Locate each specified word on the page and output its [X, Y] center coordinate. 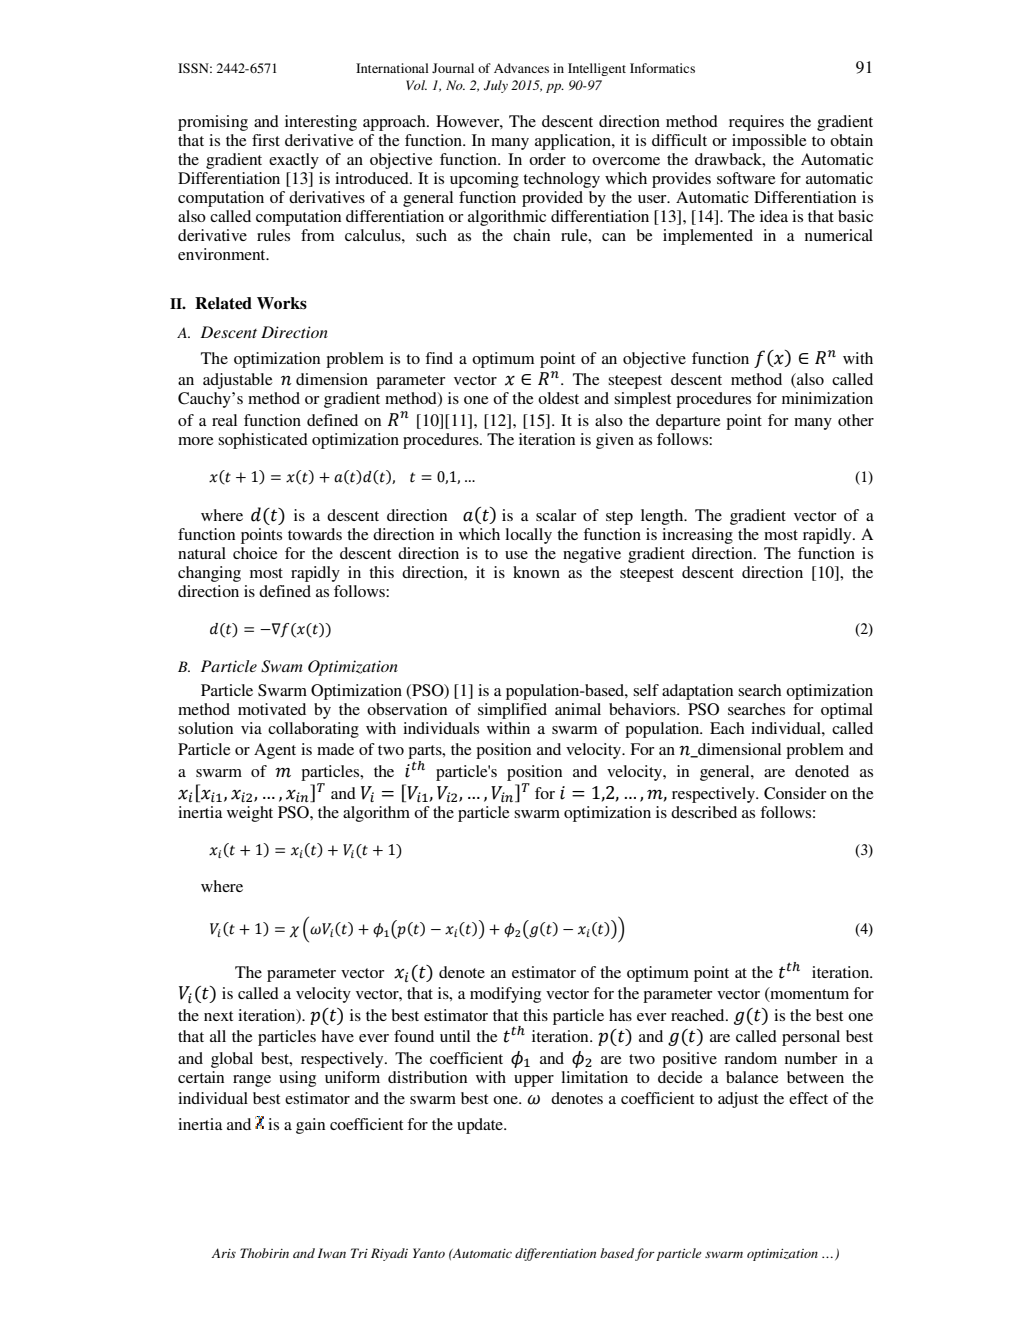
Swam [282, 666]
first [266, 140]
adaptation [697, 692]
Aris [224, 1253]
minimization [827, 398]
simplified [512, 711]
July [496, 86]
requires [756, 123]
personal [811, 1038]
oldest [558, 398]
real [224, 420]
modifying [505, 995]
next [218, 1016]
